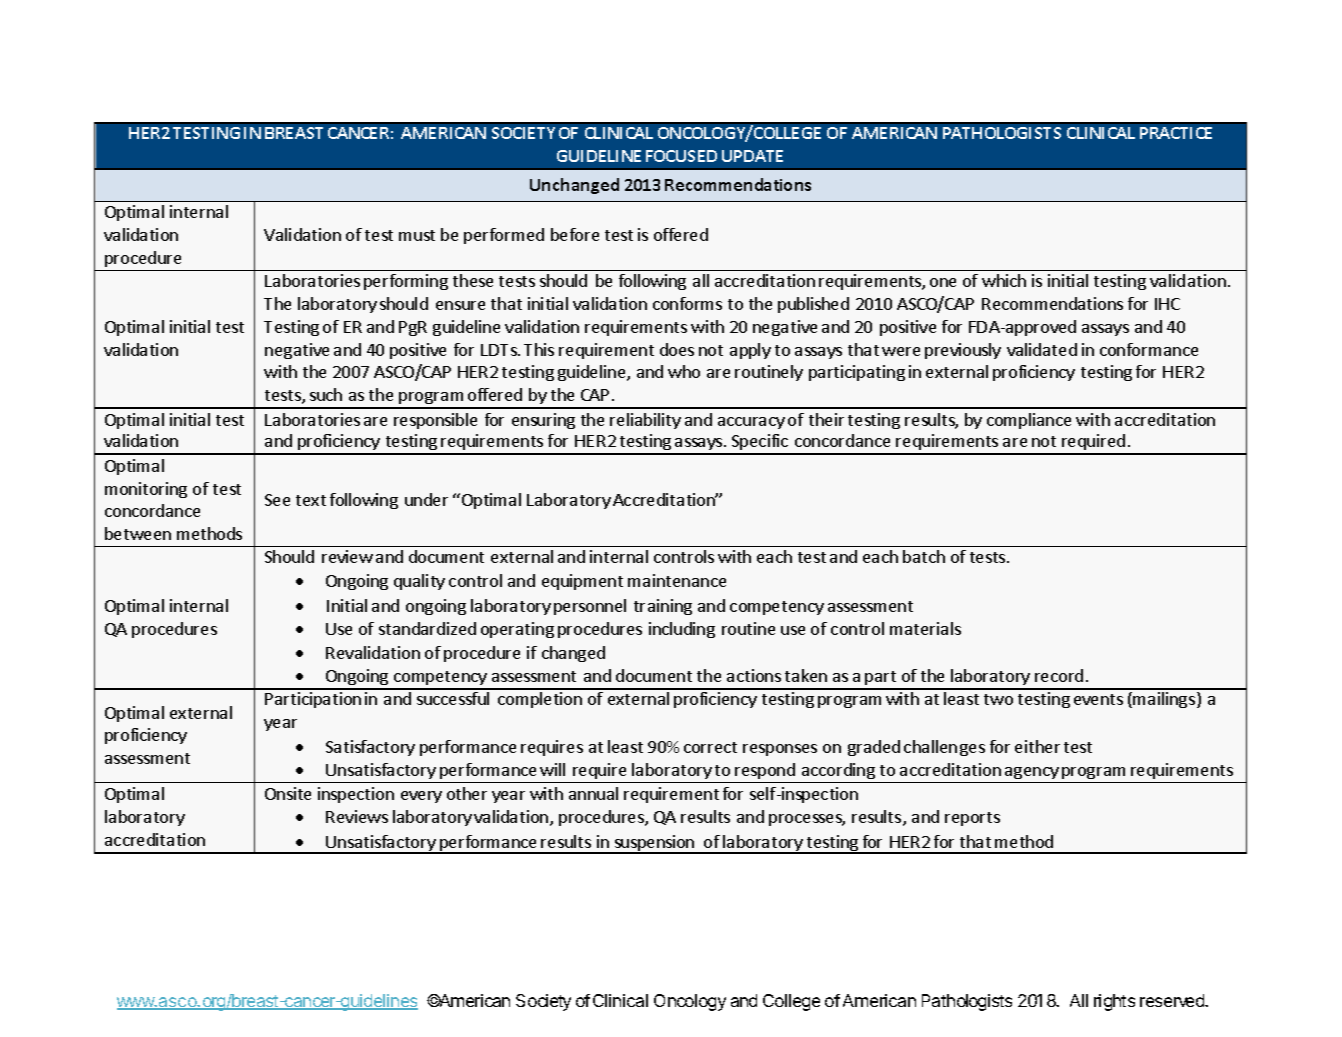  What do you see at coordinates (677, 580) in the screenshot?
I see `maintenance` at bounding box center [677, 580].
